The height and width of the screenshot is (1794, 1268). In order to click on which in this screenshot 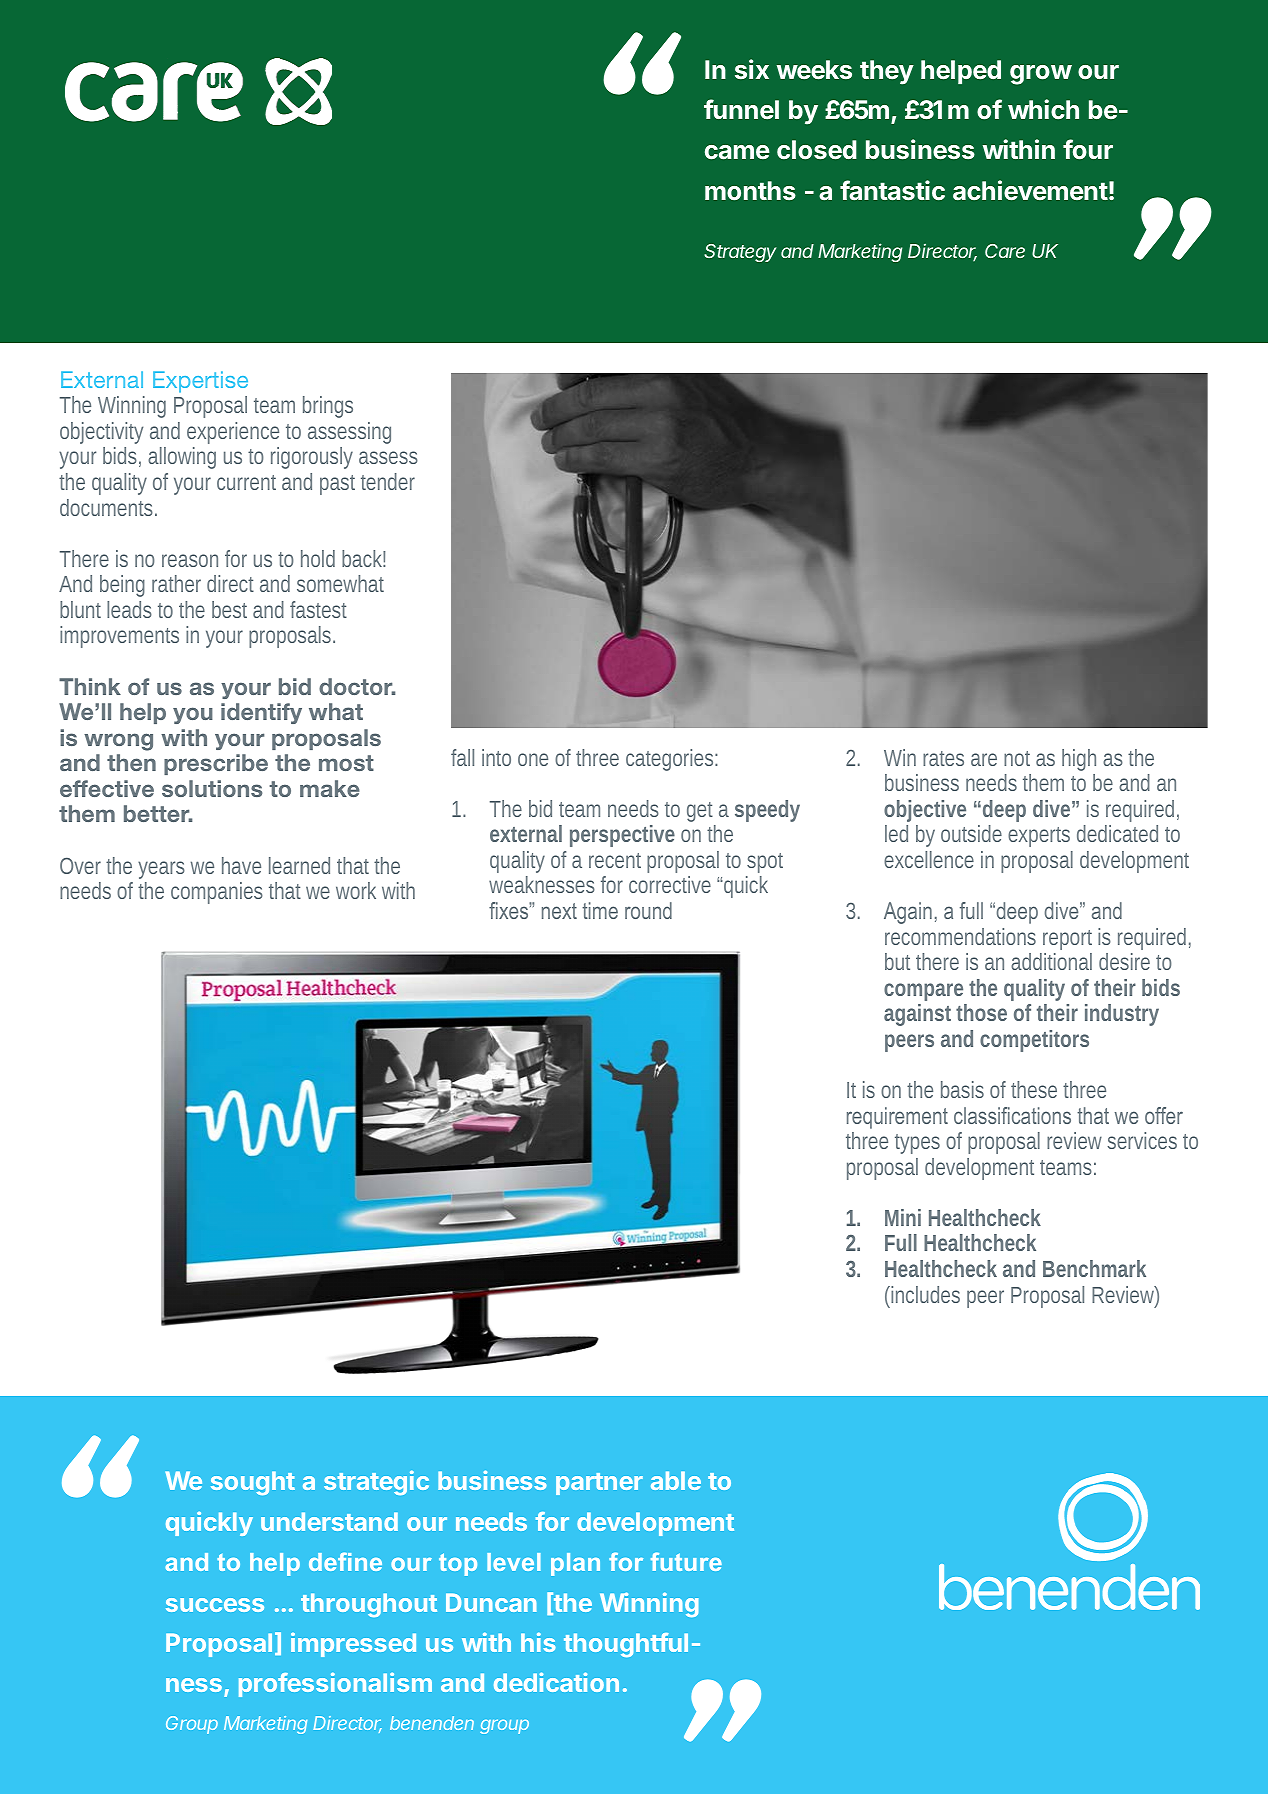, I will do `click(1043, 109)`.
